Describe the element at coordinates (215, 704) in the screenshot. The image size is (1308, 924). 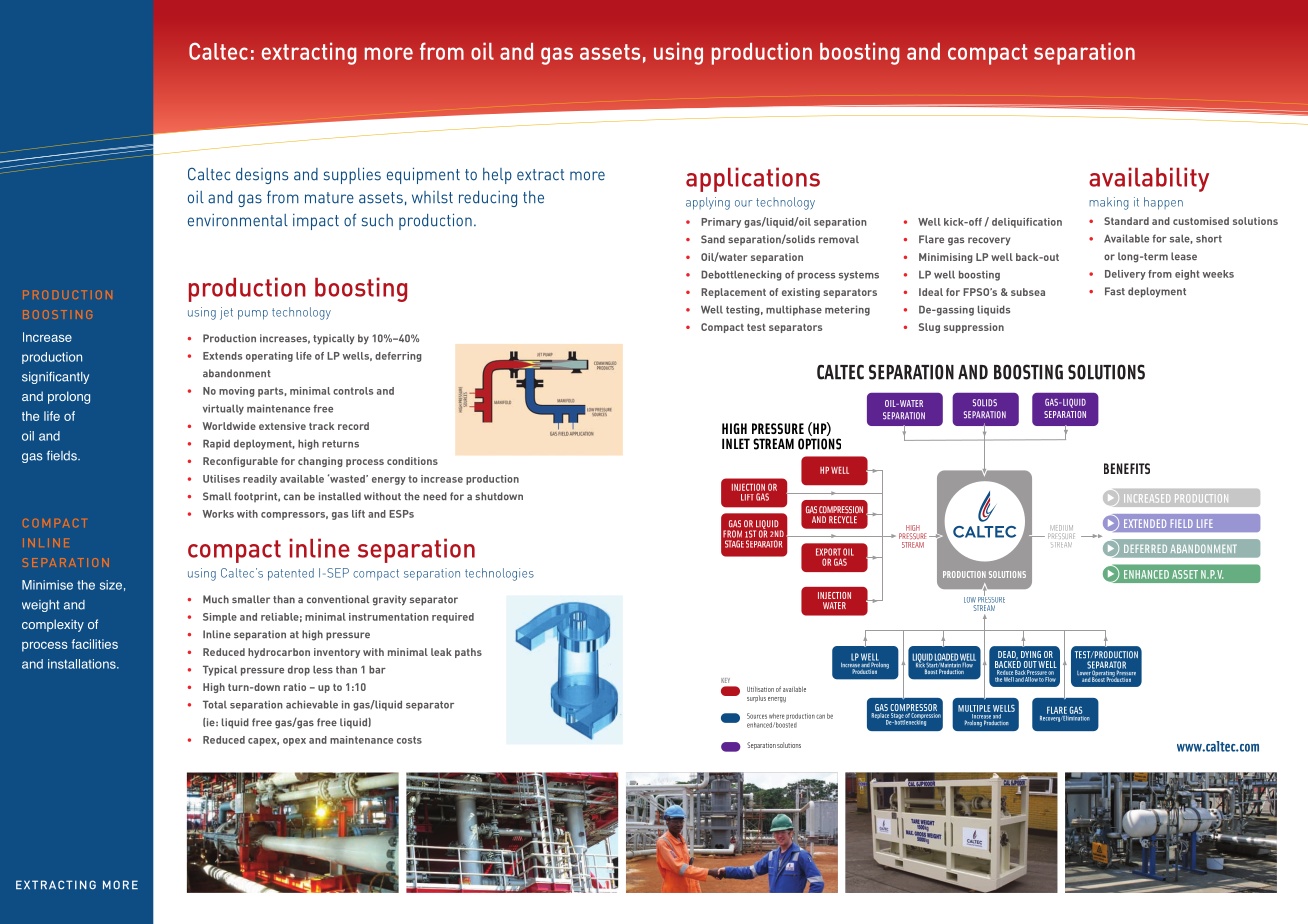
I see `Total` at that location.
